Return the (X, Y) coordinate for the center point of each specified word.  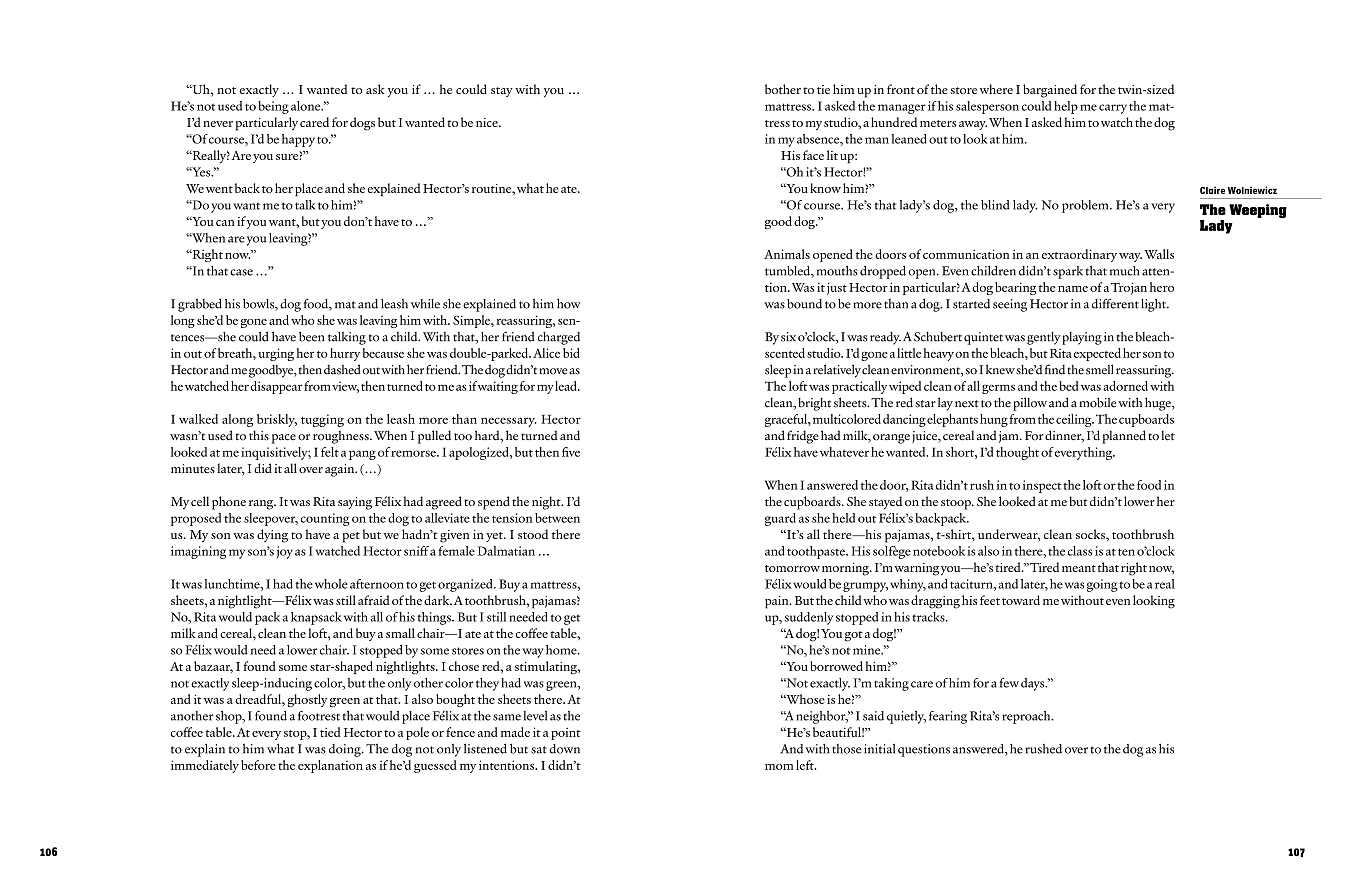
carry (1113, 109)
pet (351, 537)
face (813, 155)
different (1115, 303)
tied (330, 732)
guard (780, 519)
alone (307, 106)
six (788, 337)
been (311, 336)
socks (1091, 534)
